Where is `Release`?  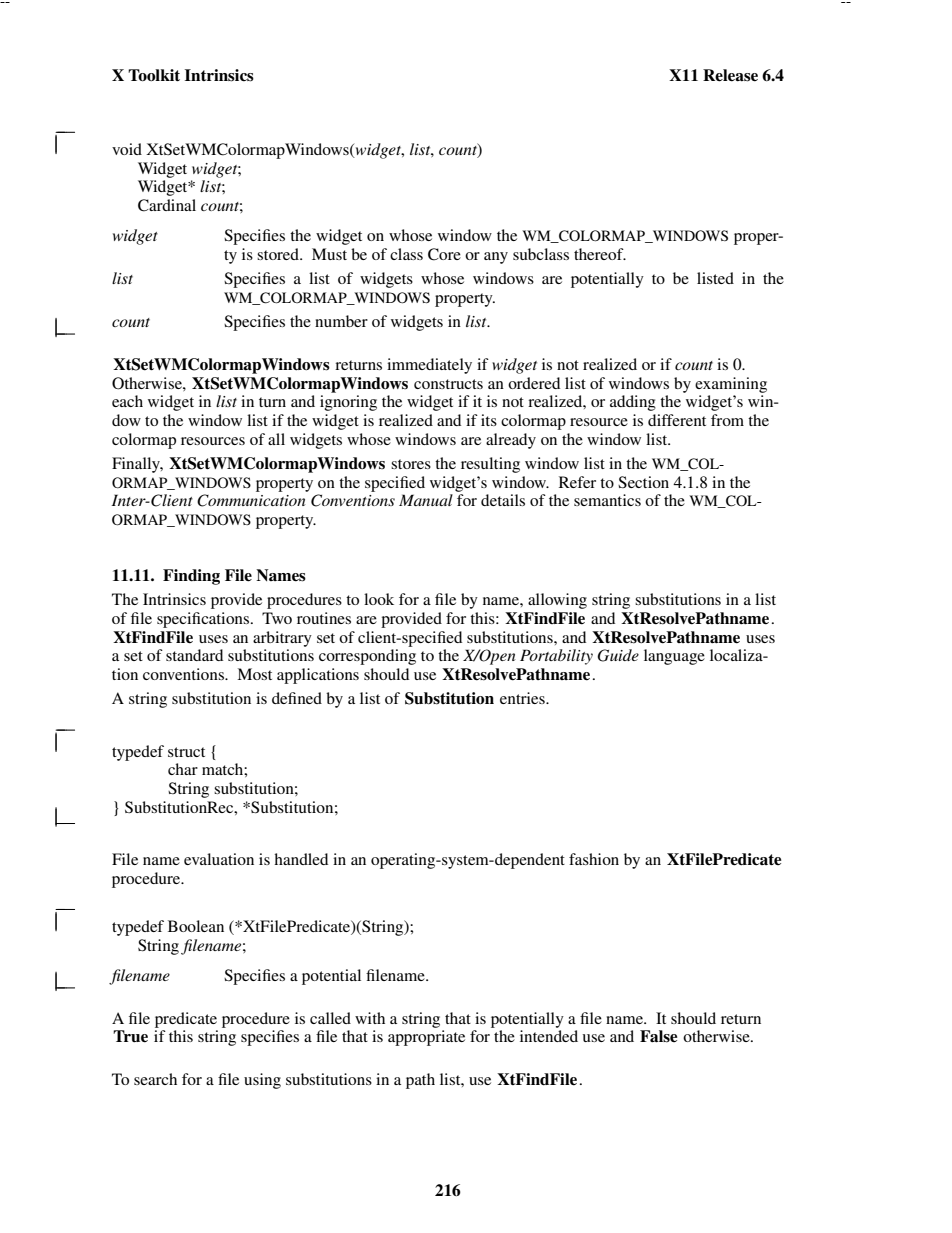
Release is located at coordinates (730, 75).
